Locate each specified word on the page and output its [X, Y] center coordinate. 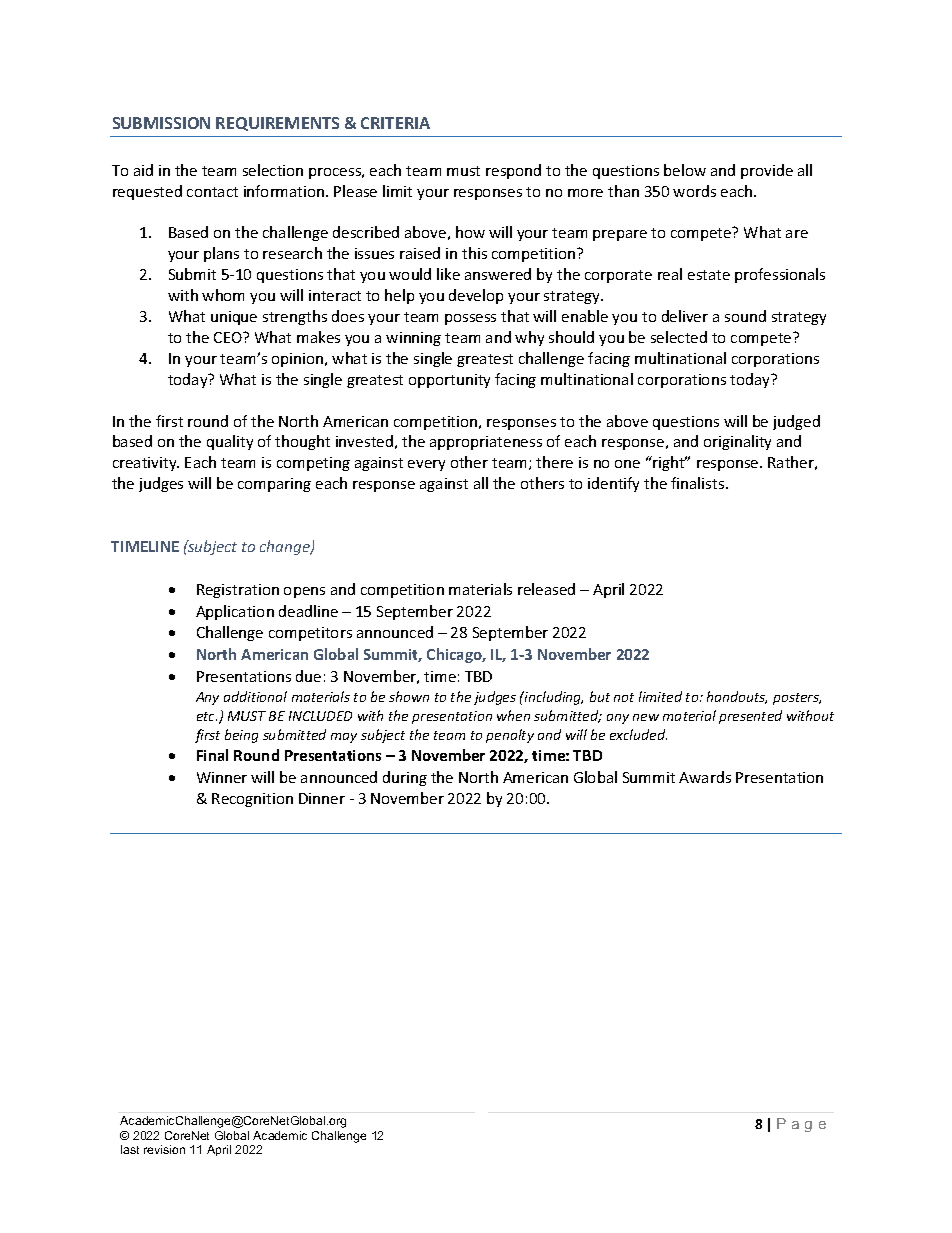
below [685, 170]
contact [212, 192]
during [405, 778]
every [426, 465]
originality [737, 442]
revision [164, 1149]
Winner [222, 777]
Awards [705, 777]
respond [513, 171]
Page [801, 1125]
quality [230, 442]
